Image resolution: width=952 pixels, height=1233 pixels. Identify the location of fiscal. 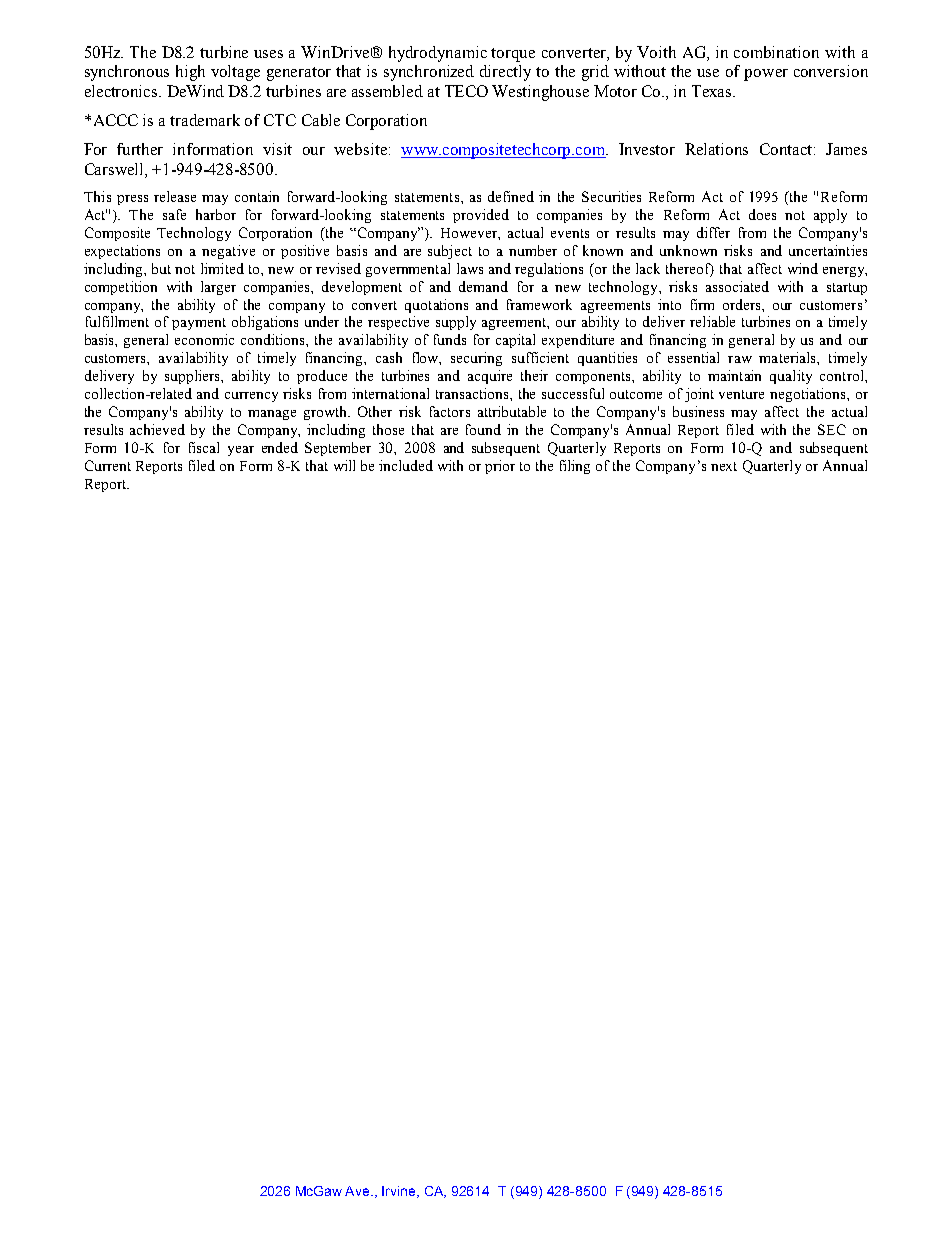
(204, 447).
